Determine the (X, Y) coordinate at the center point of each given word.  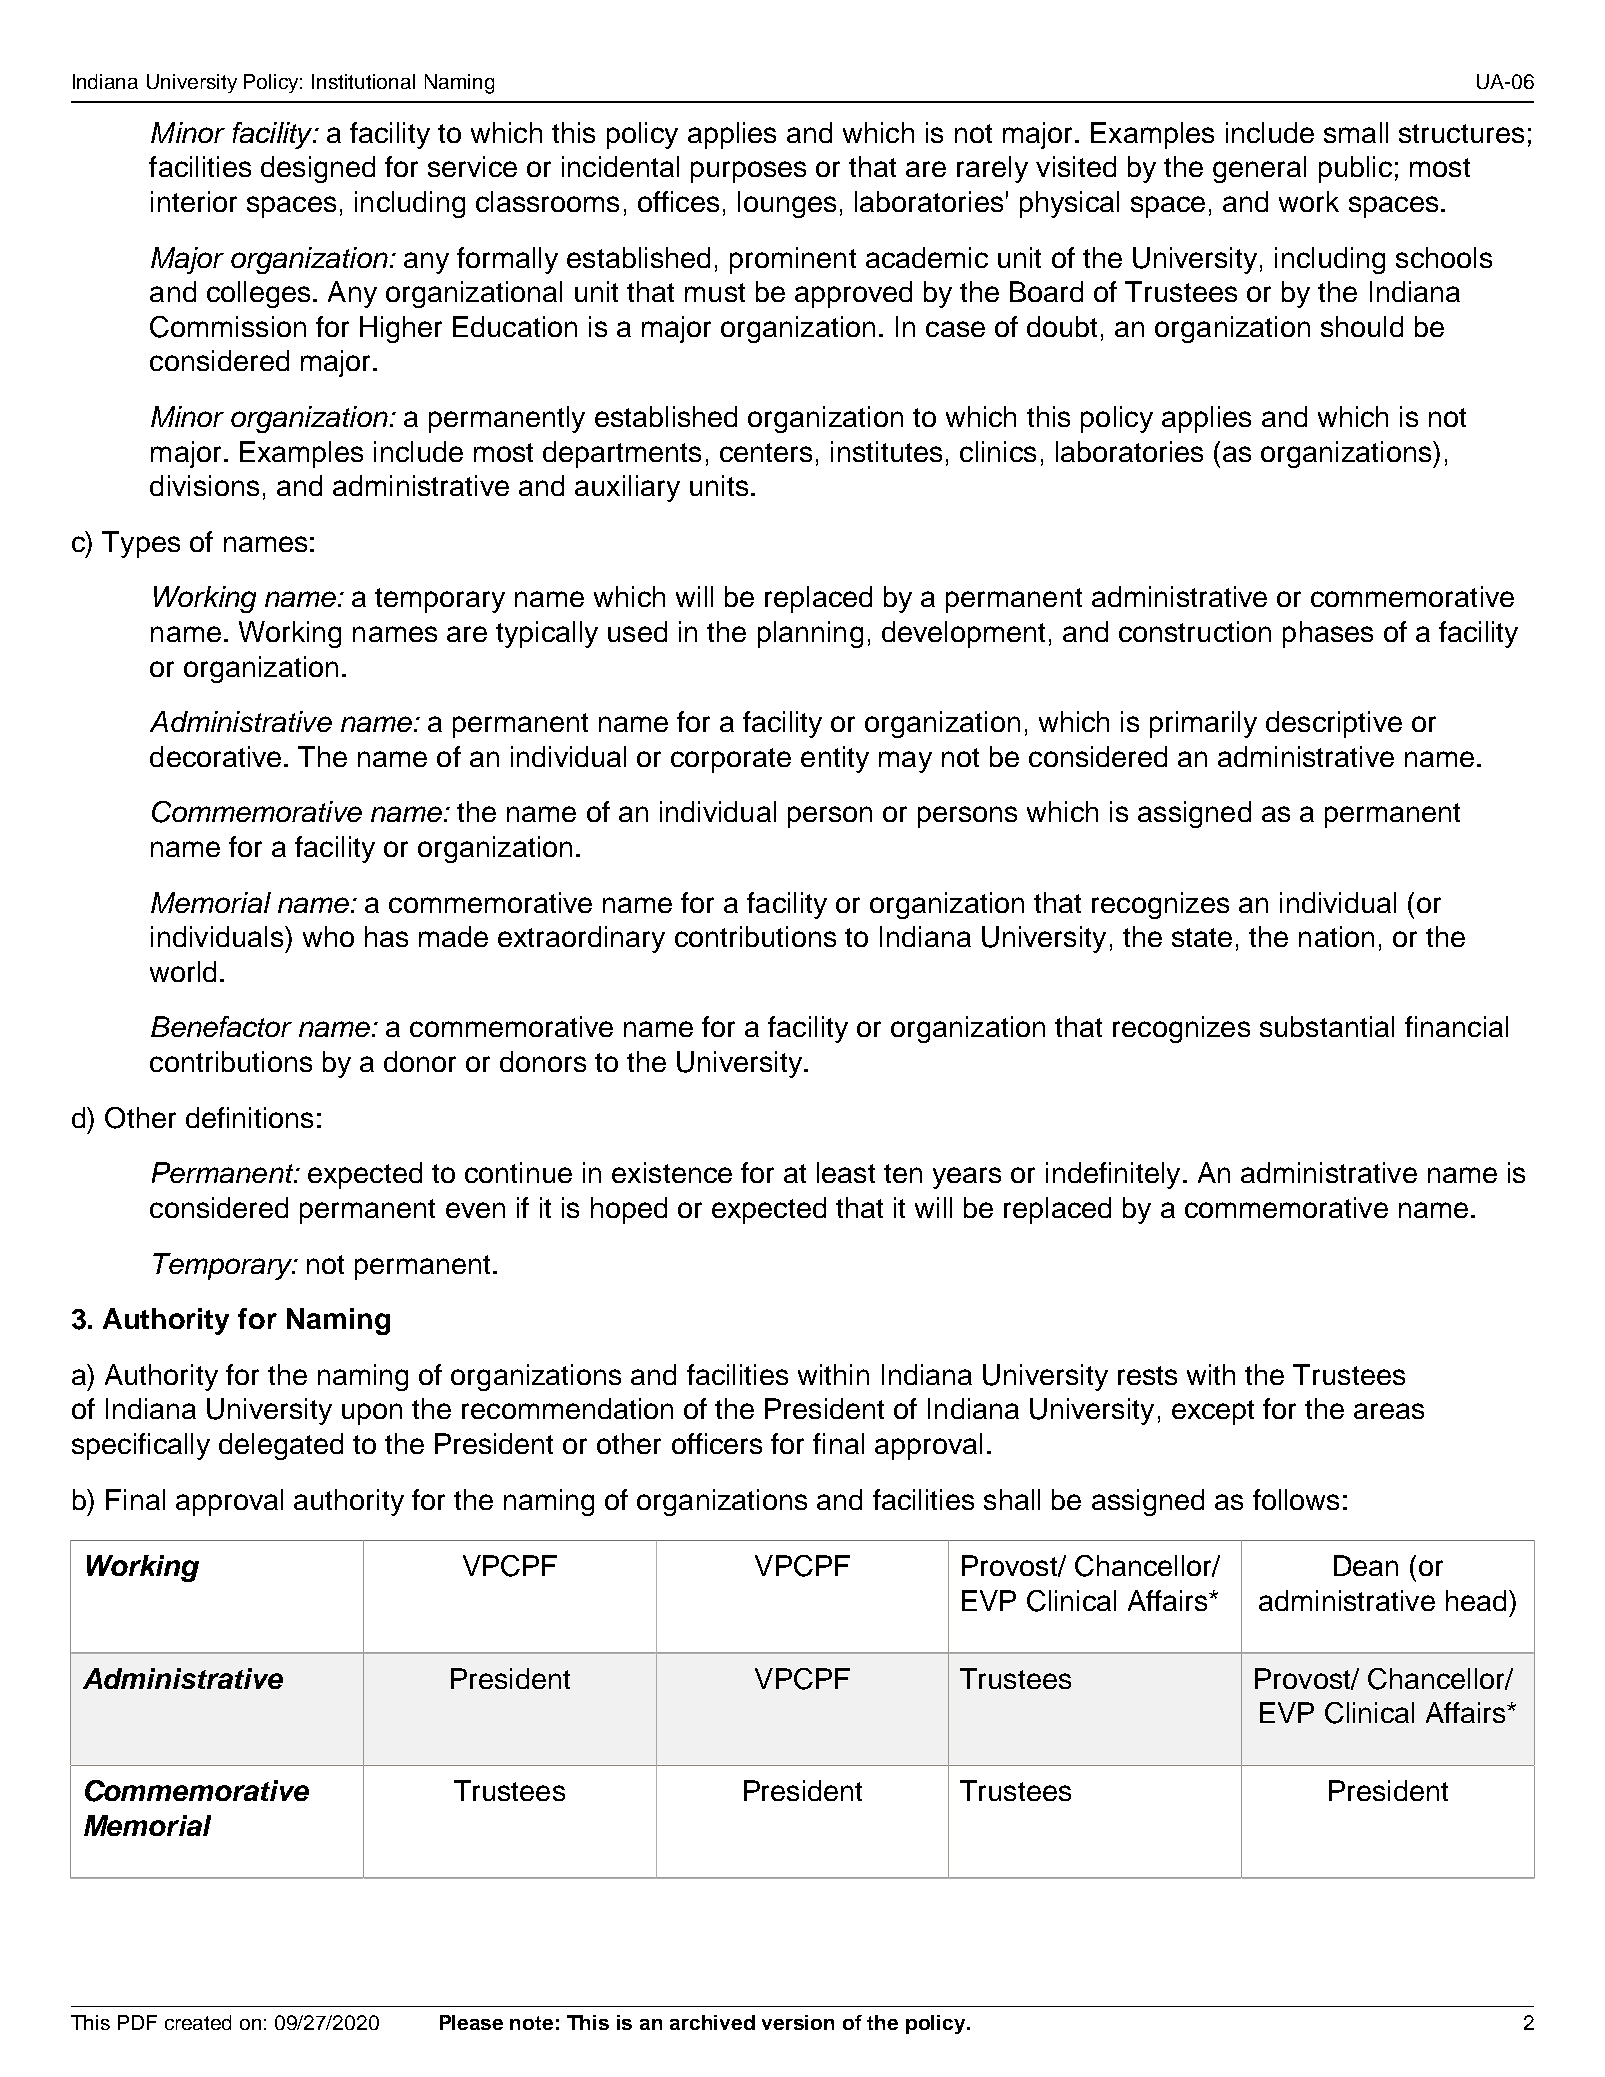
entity (835, 759)
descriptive (1334, 724)
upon (372, 1414)
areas (1389, 1411)
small (1356, 132)
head (1476, 1600)
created (198, 2022)
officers (717, 1443)
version (798, 2022)
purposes (748, 172)
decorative (215, 756)
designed (318, 169)
